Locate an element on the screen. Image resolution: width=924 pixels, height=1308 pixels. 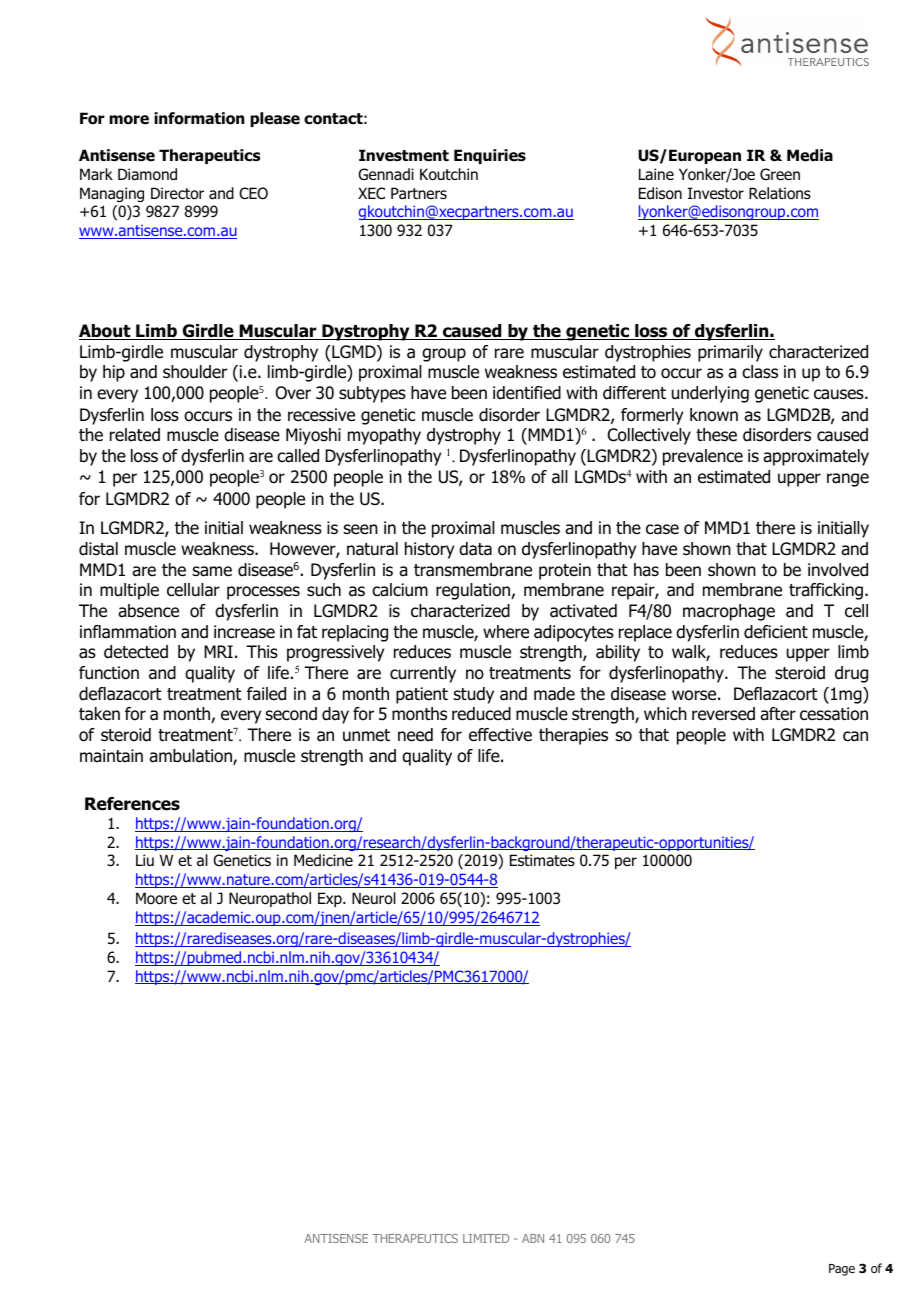
study is located at coordinates (474, 695).
